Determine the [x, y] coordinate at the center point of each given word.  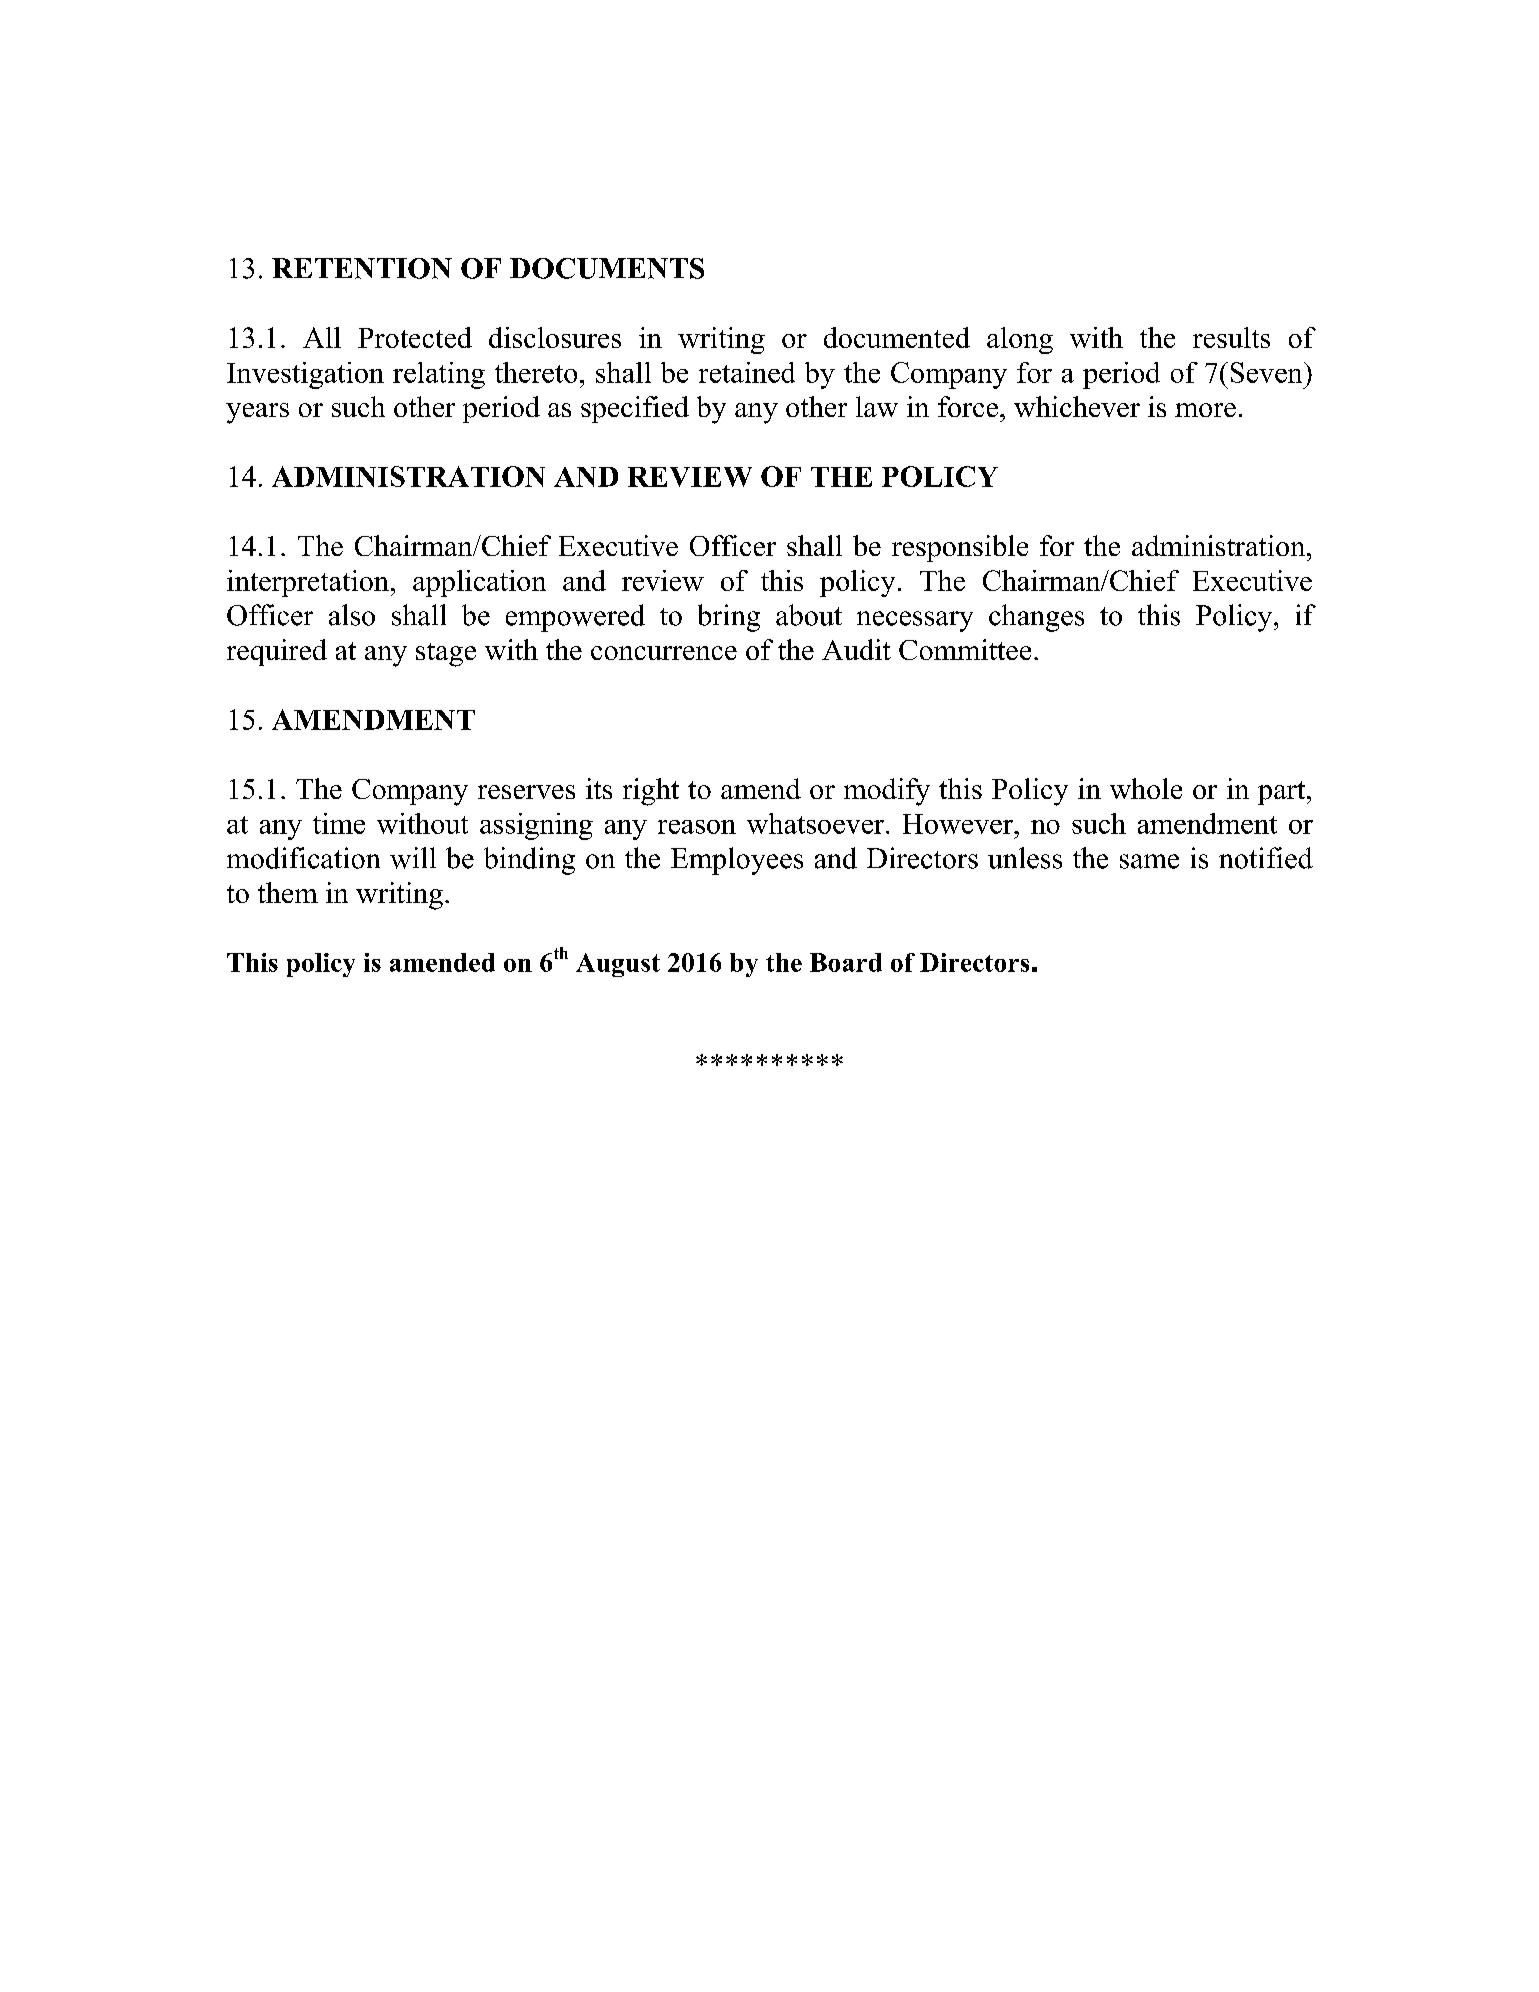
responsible [960, 548]
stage [446, 655]
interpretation [308, 583]
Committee [965, 649]
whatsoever [817, 823]
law [877, 406]
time [339, 823]
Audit [856, 649]
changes [1036, 618]
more [1205, 410]
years [257, 413]
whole [1146, 788]
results [1231, 337]
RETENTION [362, 268]
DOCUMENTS [607, 268]
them [288, 892]
